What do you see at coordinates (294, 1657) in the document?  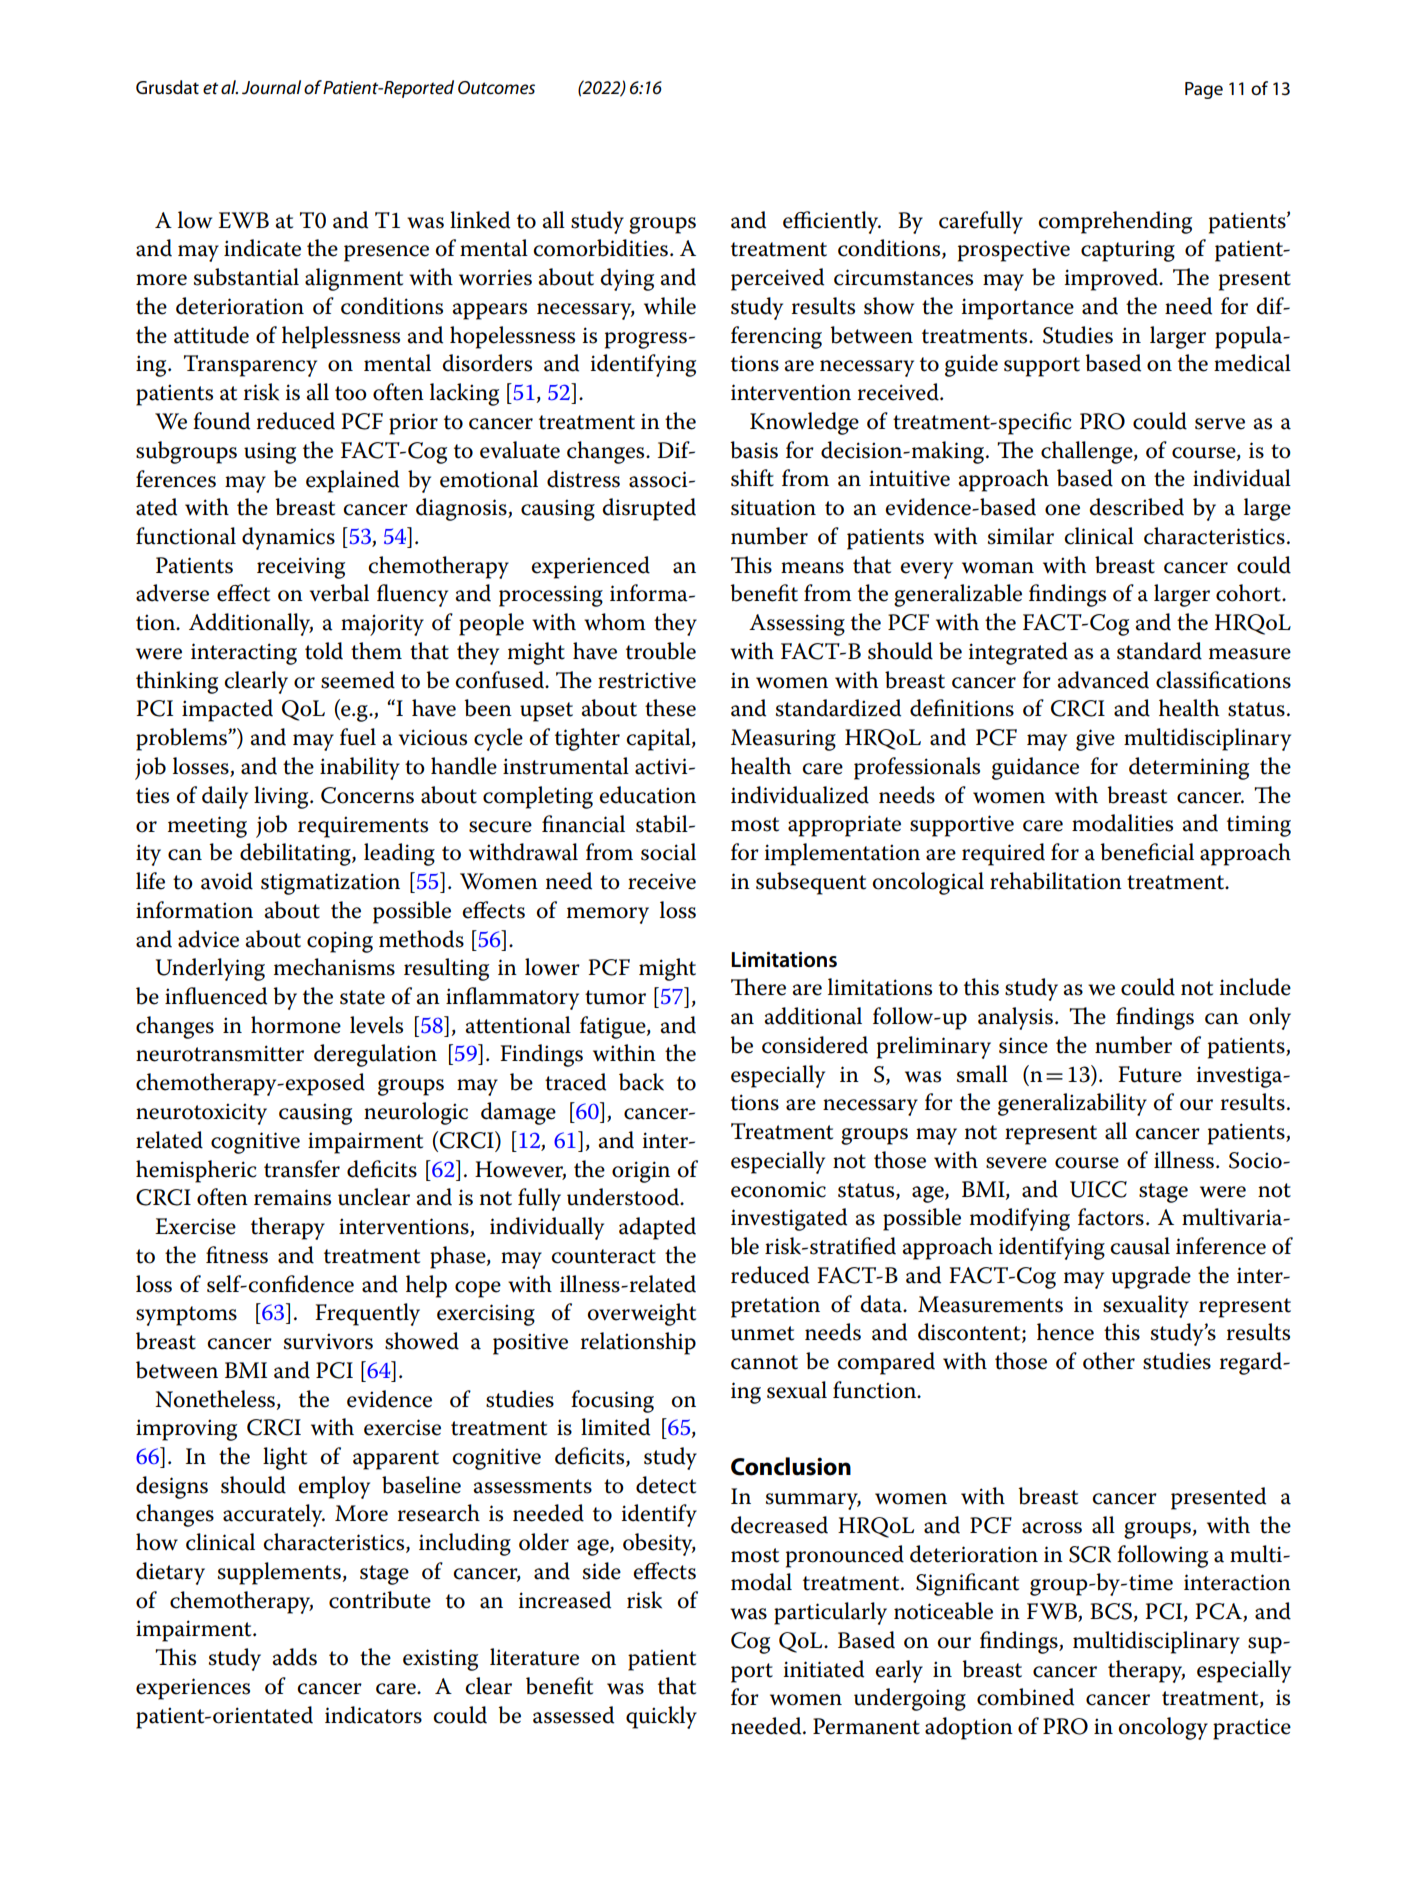 I see `adds` at bounding box center [294, 1657].
